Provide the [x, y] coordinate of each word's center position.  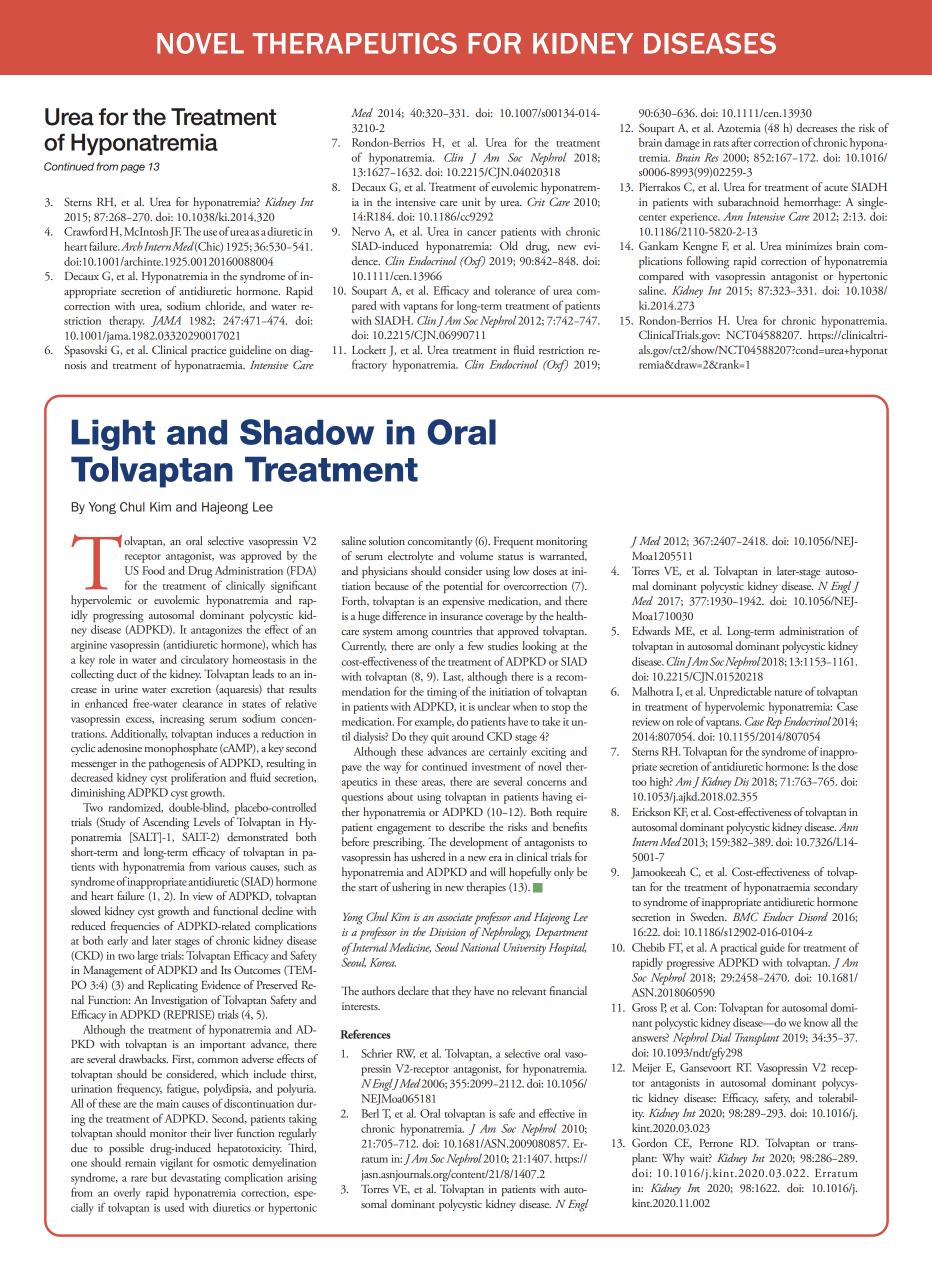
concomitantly [440, 542]
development [479, 843]
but [159, 1177]
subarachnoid [748, 201]
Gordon [649, 1142]
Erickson [651, 811]
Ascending [166, 823]
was [227, 557]
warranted [563, 556]
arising [302, 1179]
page [132, 168]
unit [471, 202]
